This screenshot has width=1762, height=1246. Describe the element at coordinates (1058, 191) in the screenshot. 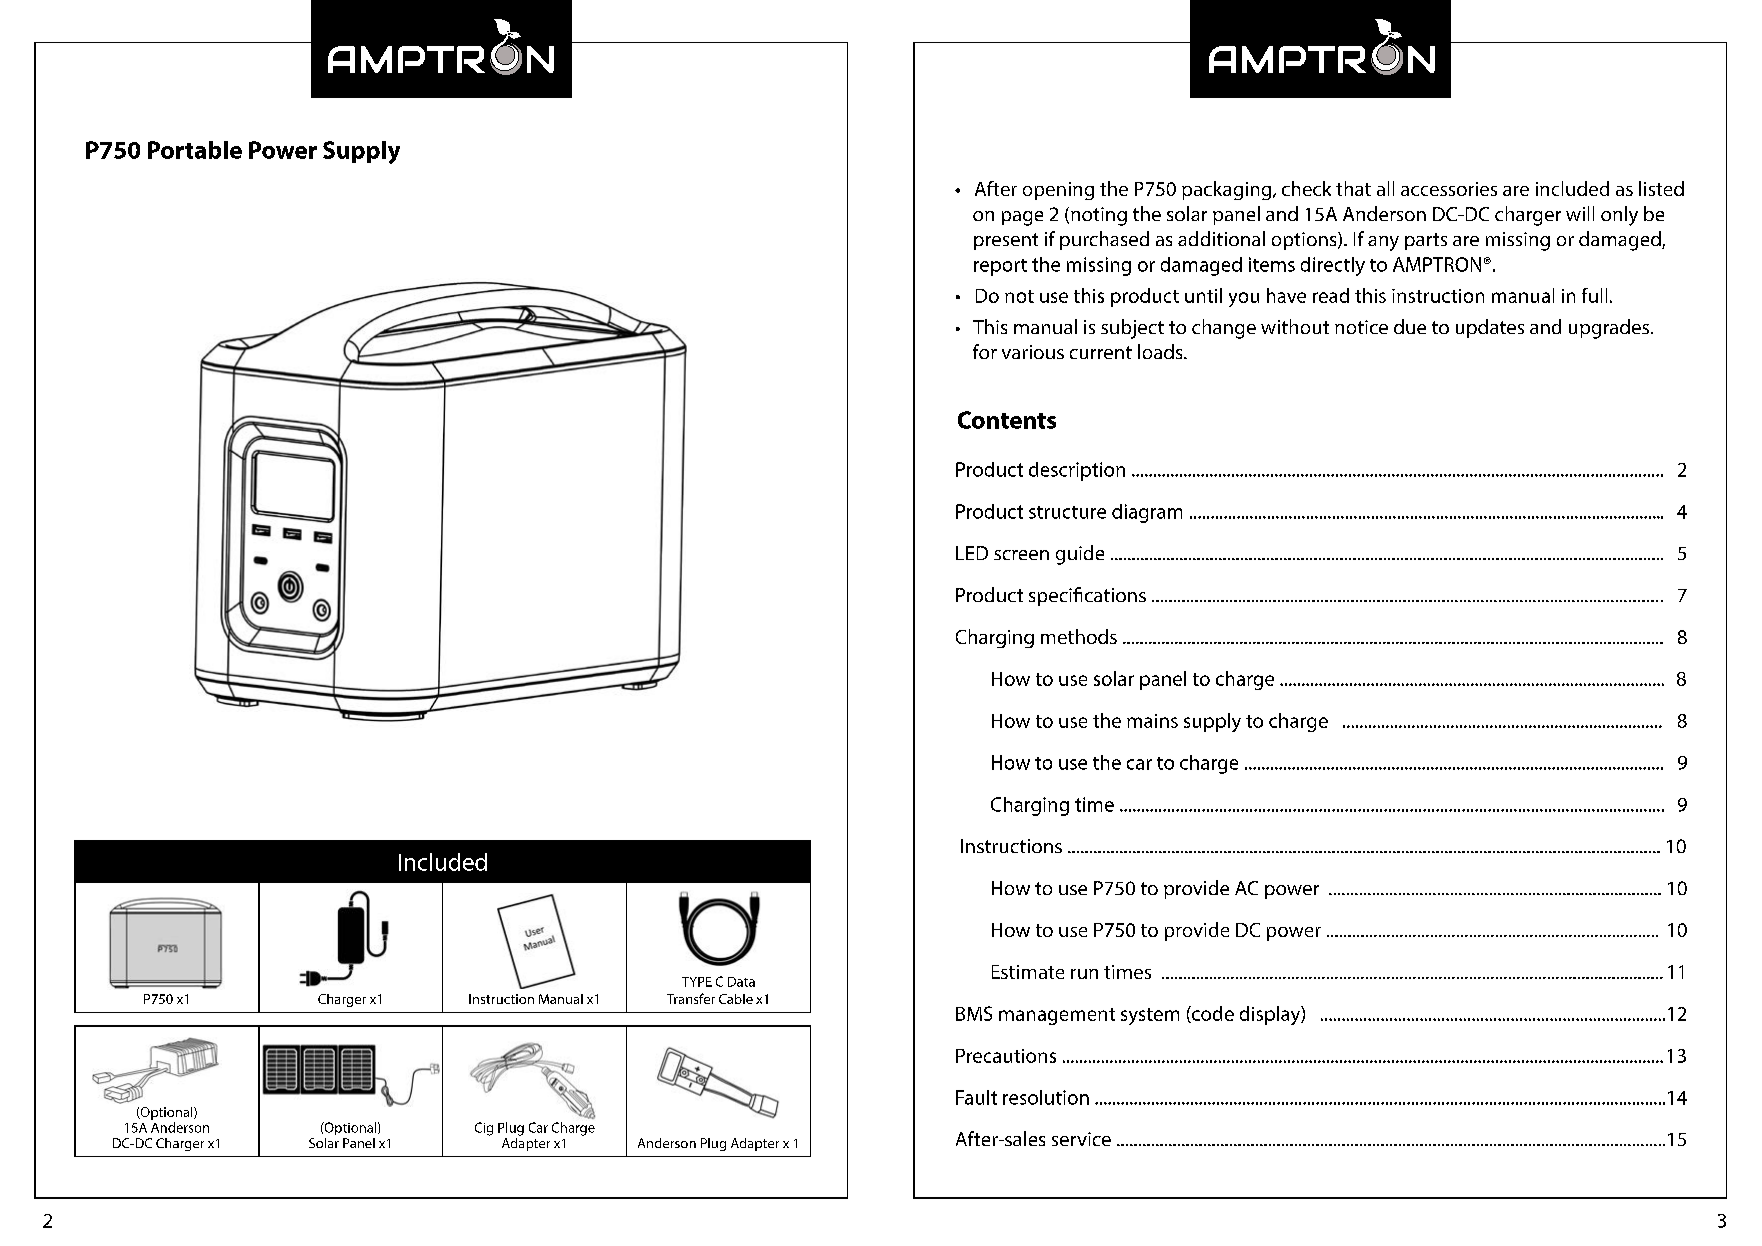

I see `opening` at that location.
